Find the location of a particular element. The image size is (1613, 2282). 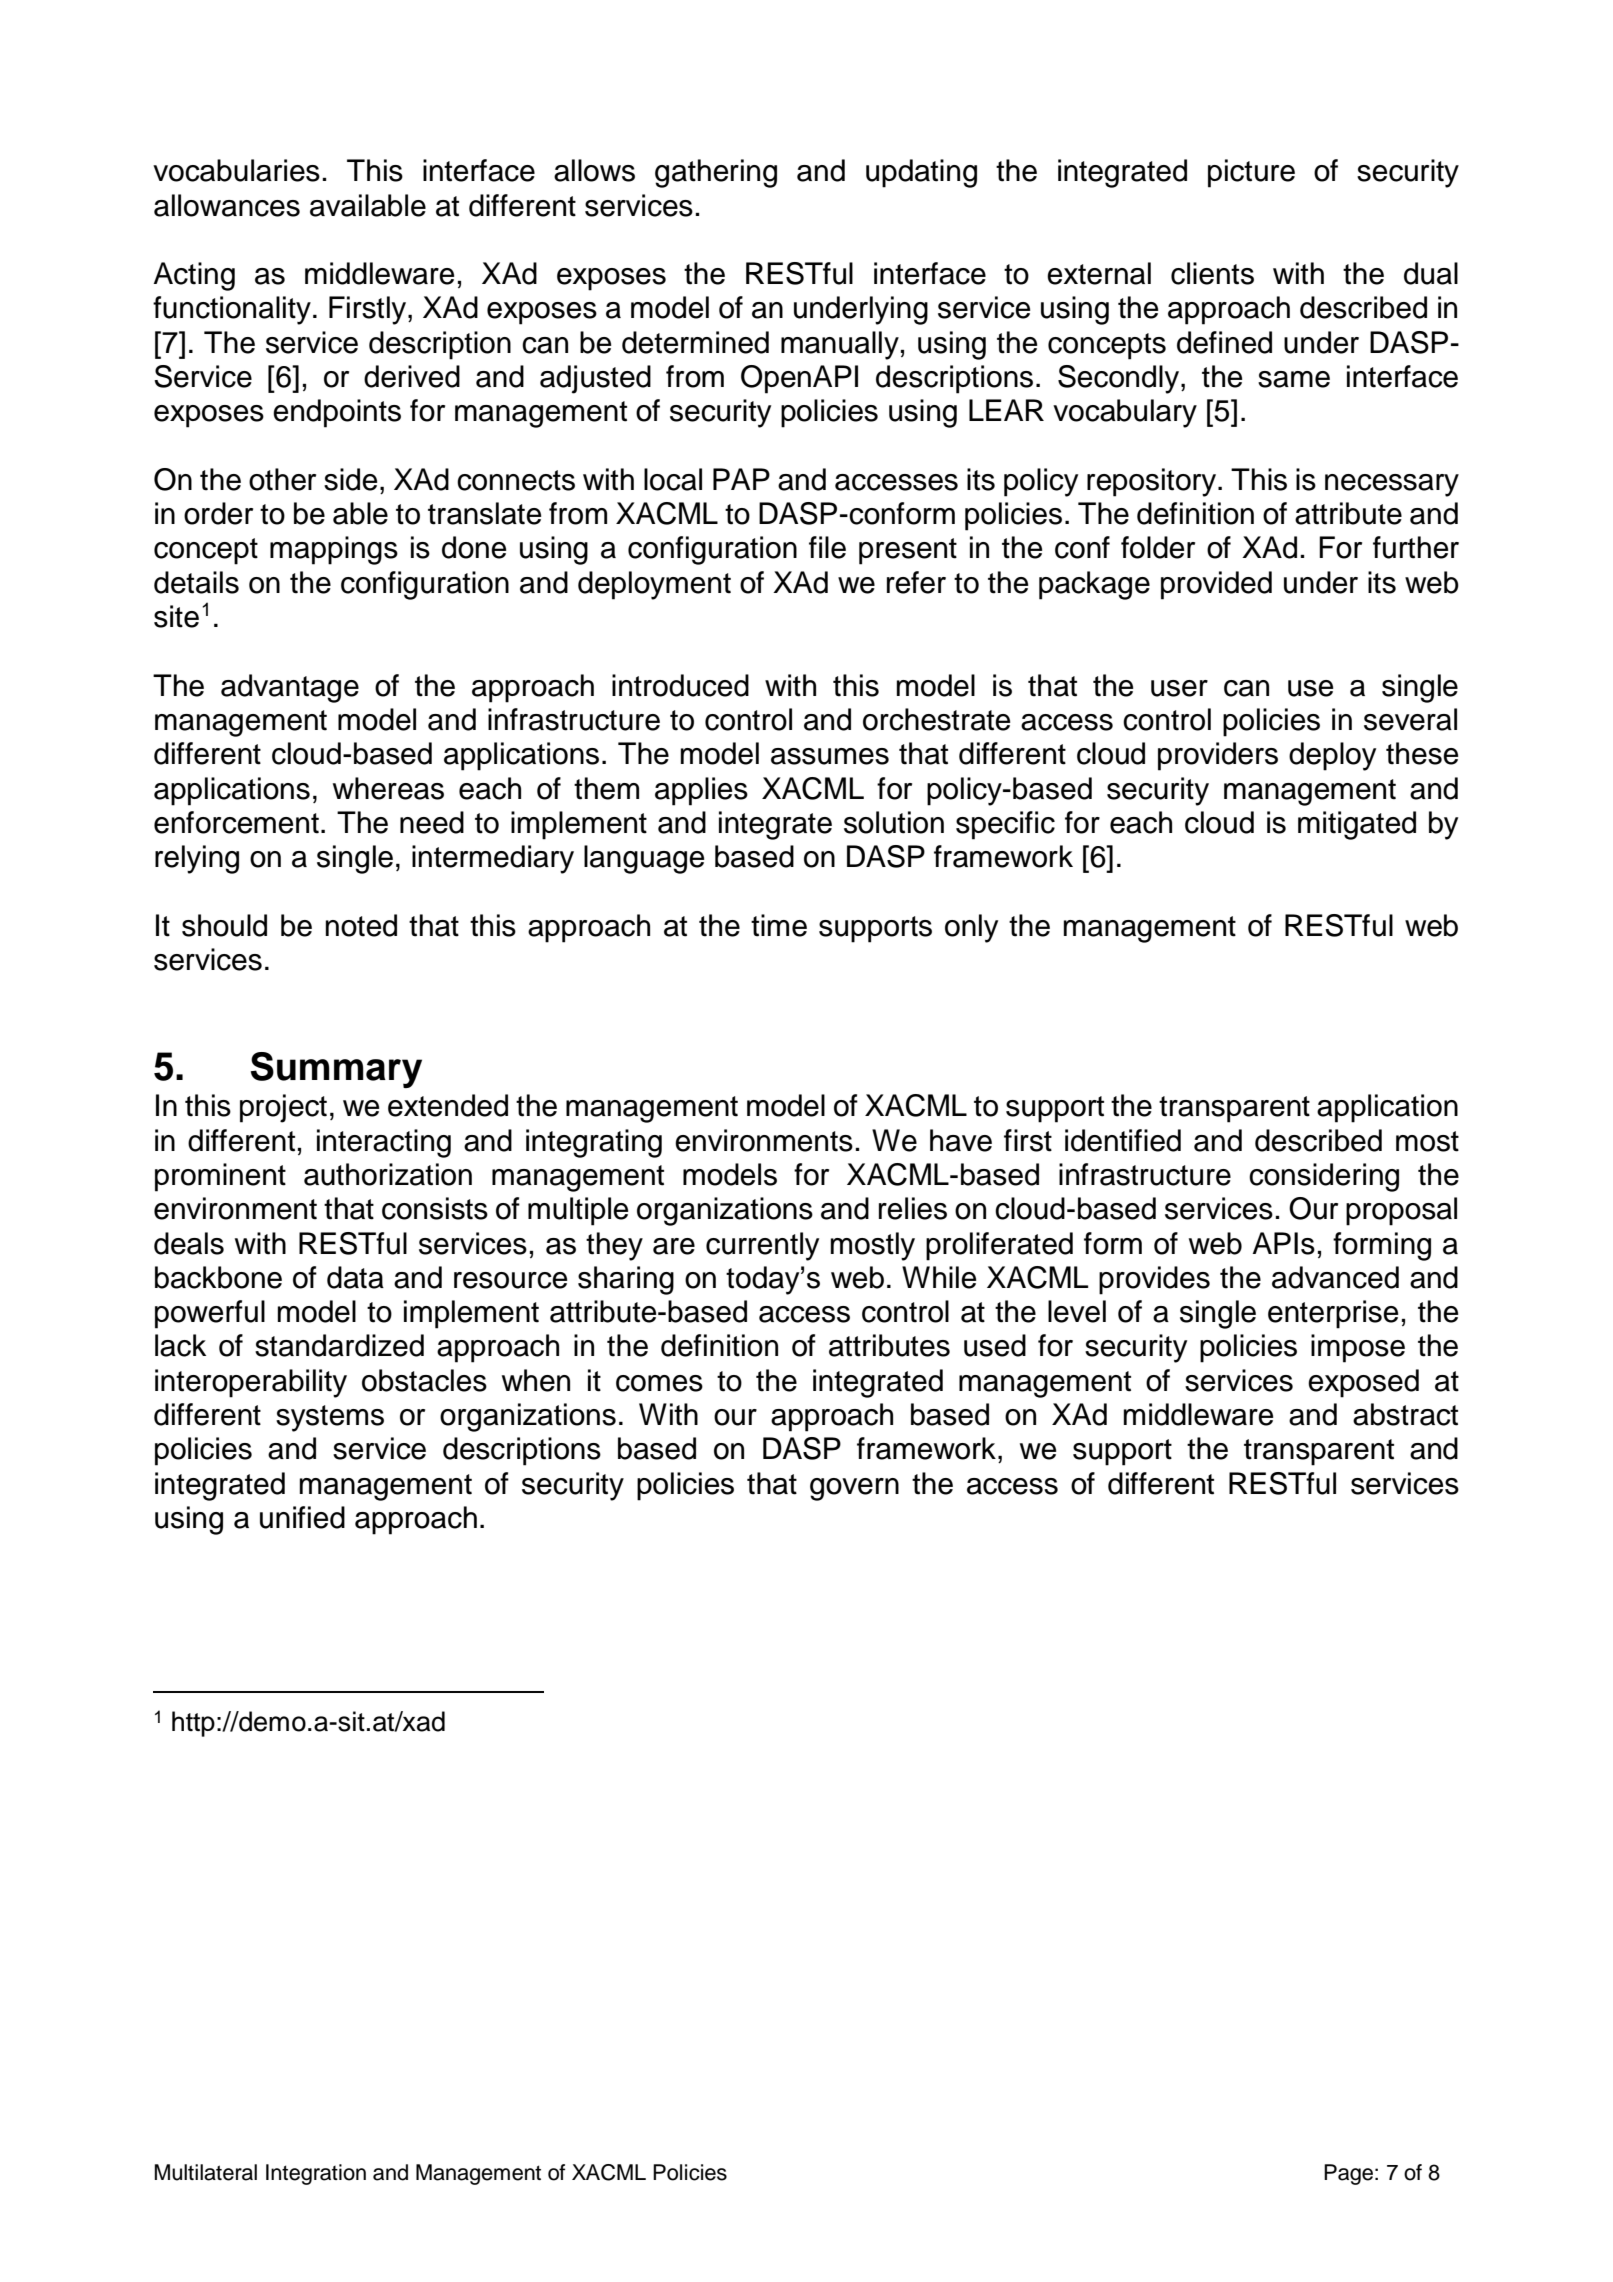

exposed is located at coordinates (1363, 1383).
